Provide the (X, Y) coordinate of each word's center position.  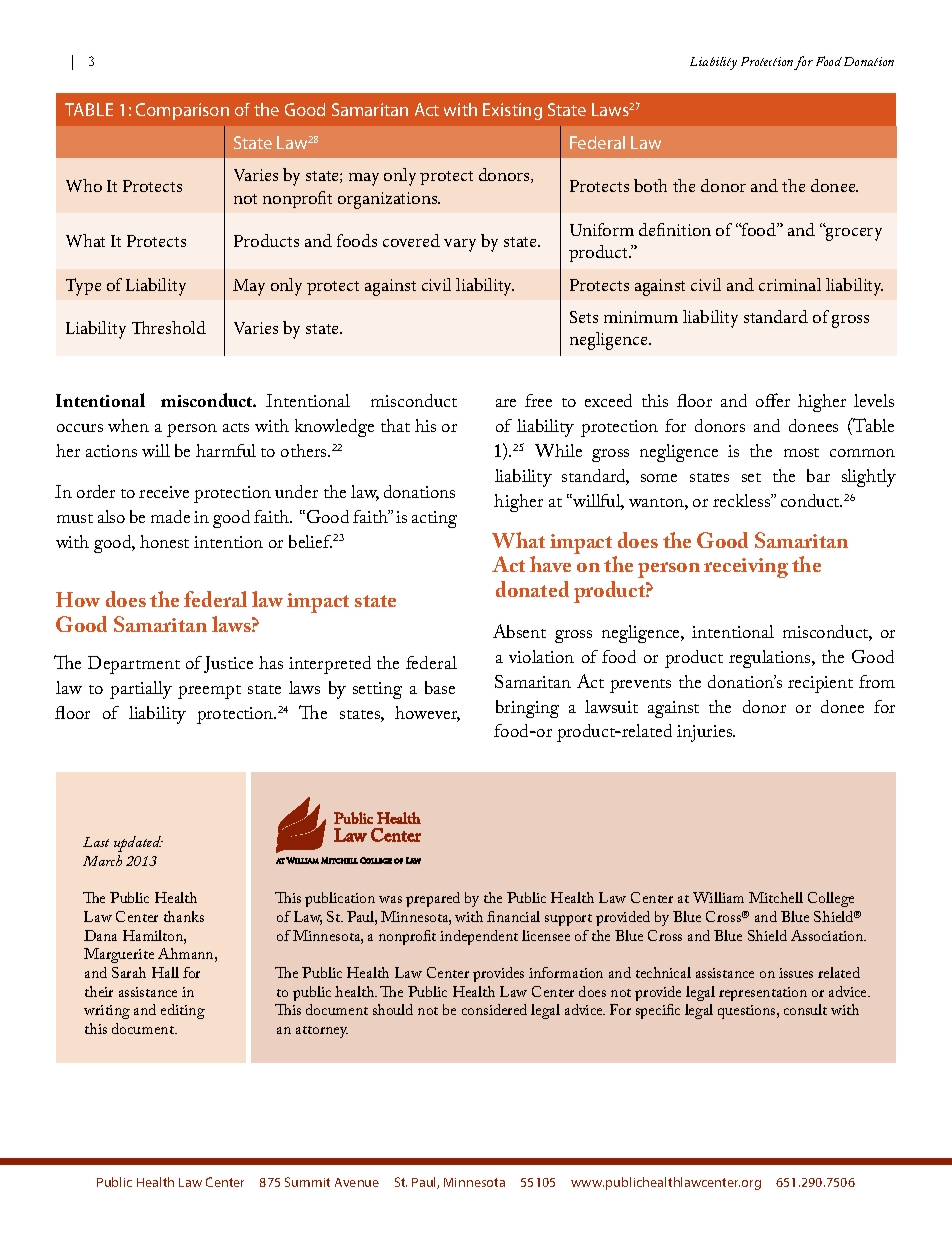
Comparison (182, 111)
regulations (771, 659)
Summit (307, 1182)
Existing (512, 111)
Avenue (357, 1182)
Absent (519, 631)
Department (134, 665)
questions (748, 1012)
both (650, 185)
